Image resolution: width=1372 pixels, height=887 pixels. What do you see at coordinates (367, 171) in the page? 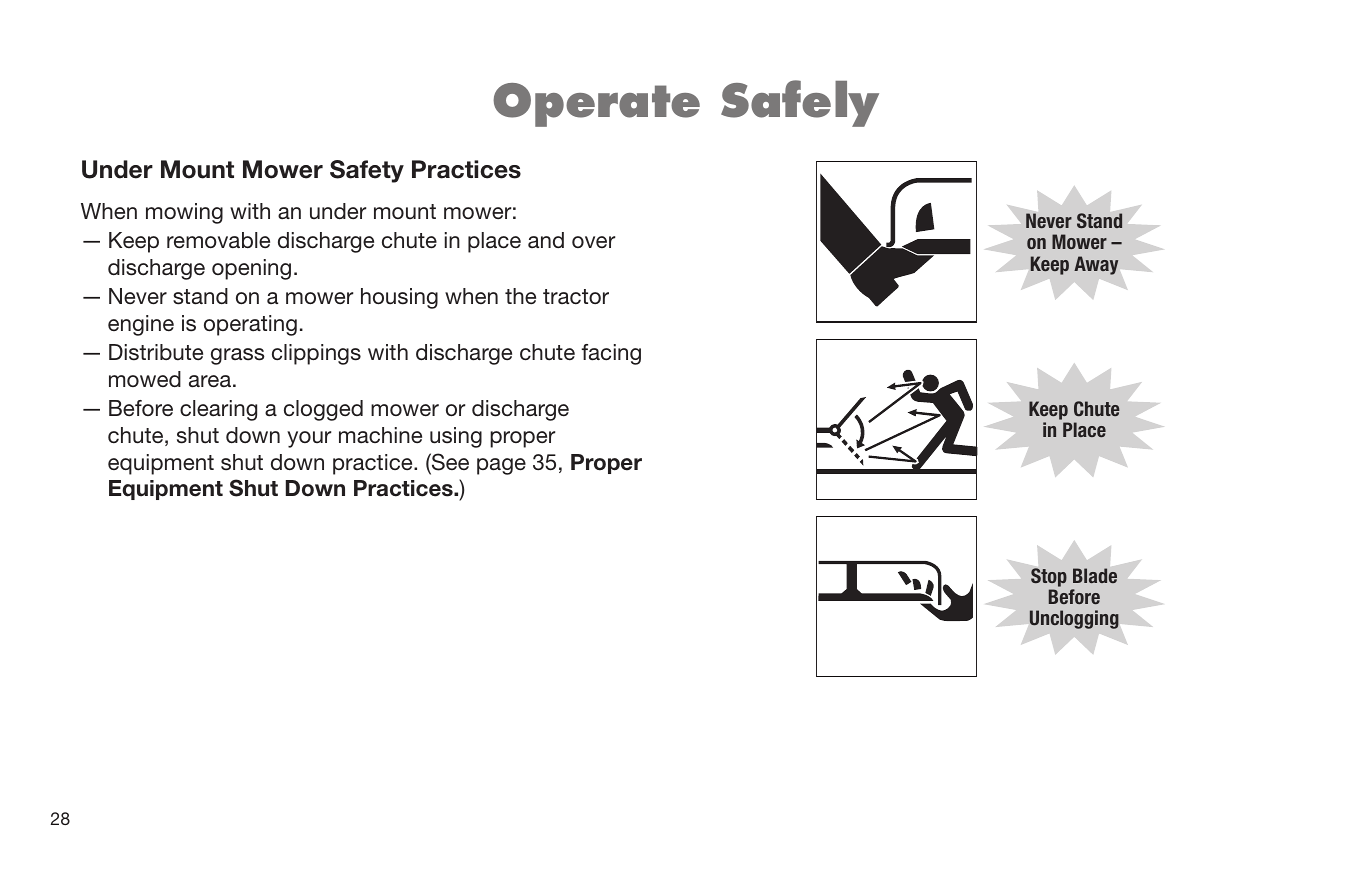
I see `Safety` at bounding box center [367, 171].
